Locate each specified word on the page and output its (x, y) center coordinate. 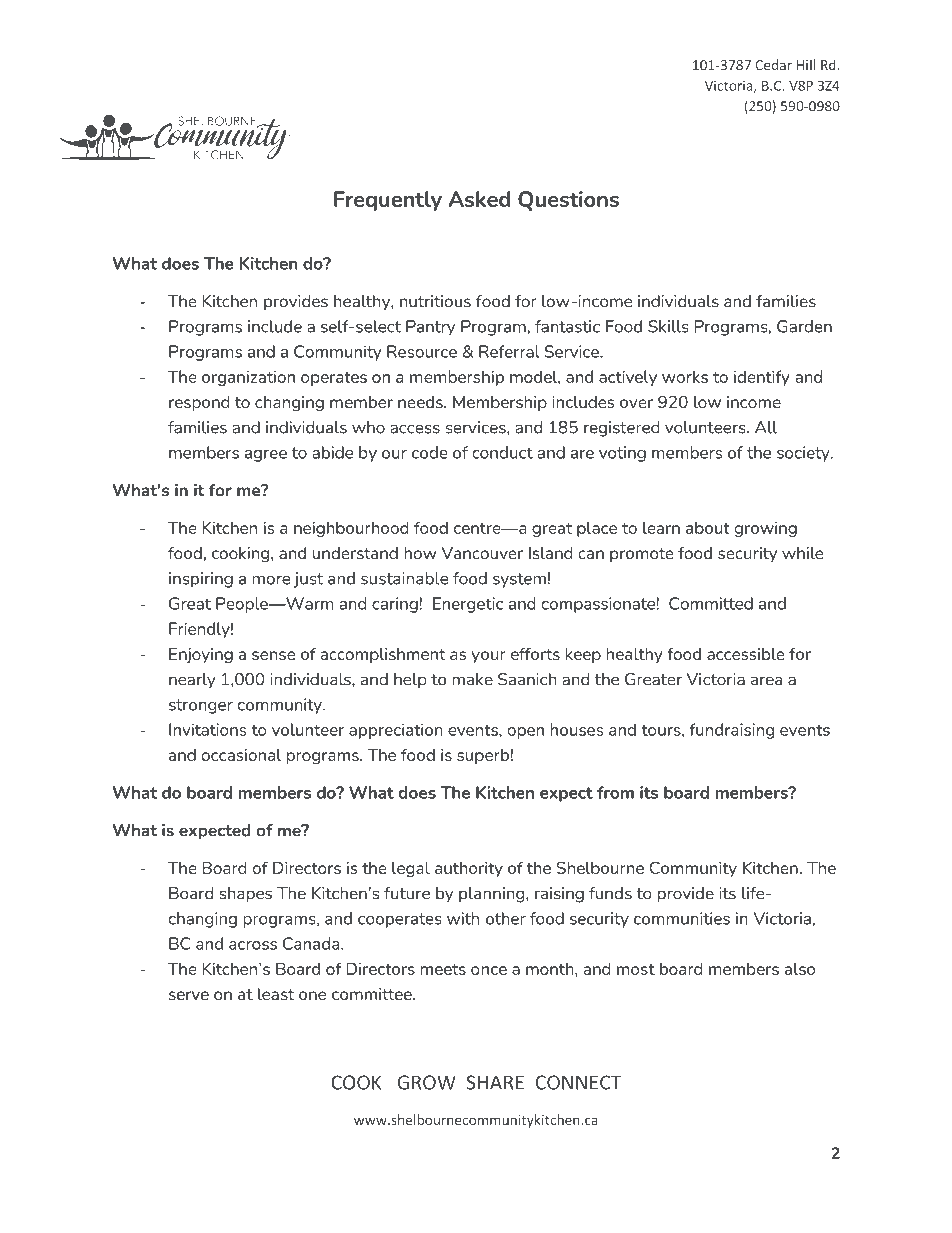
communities (682, 918)
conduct (502, 452)
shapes (246, 895)
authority (469, 869)
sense (273, 655)
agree (266, 456)
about (708, 527)
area (766, 681)
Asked (479, 199)
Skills (668, 326)
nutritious (435, 301)
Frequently (388, 201)
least (276, 994)
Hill (806, 64)
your (488, 657)
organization (248, 378)
